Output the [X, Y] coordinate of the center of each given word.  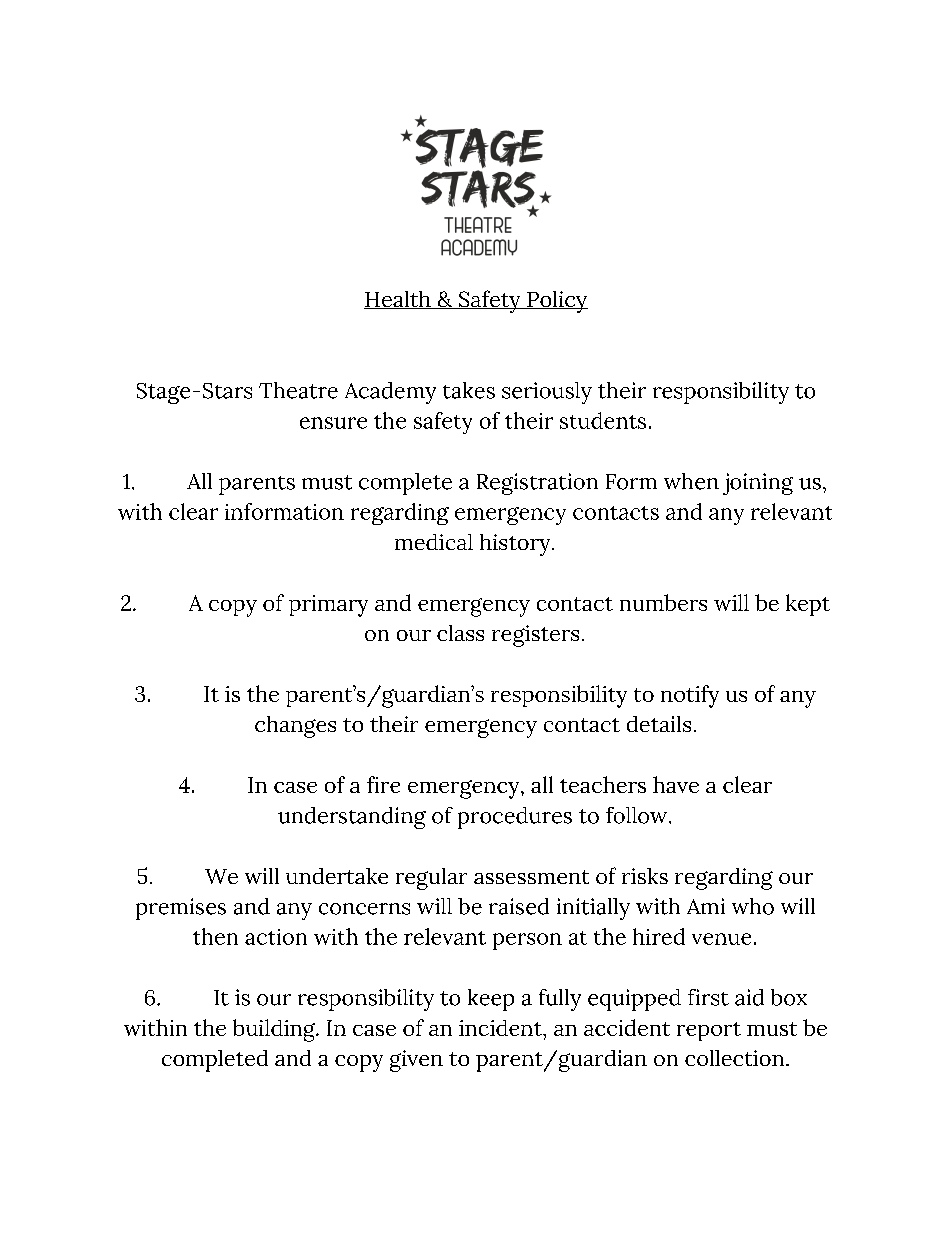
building [275, 1030]
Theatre [298, 390]
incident [501, 1028]
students [603, 420]
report [709, 1031]
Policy [556, 302]
